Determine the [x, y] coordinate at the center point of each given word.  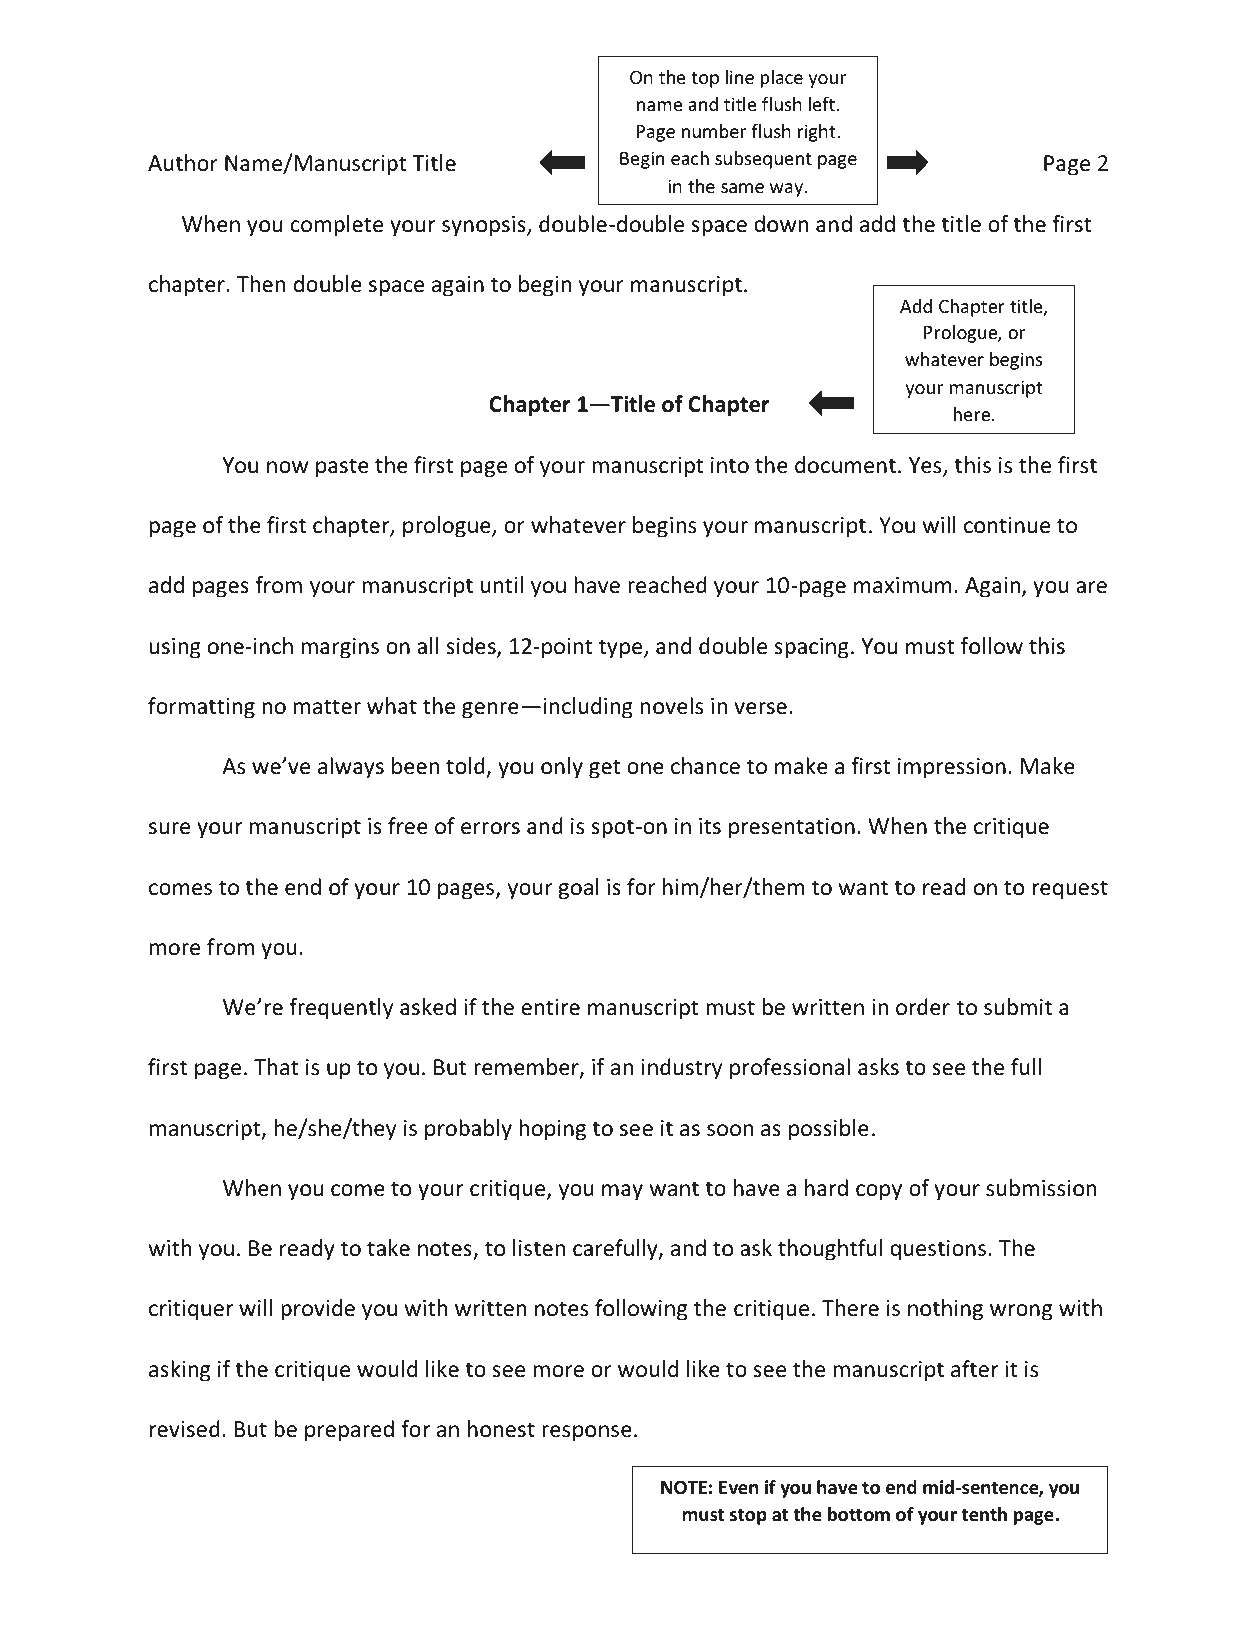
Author [183, 163]
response [587, 1433]
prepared [349, 1431]
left [821, 104]
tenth [984, 1514]
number [714, 131]
